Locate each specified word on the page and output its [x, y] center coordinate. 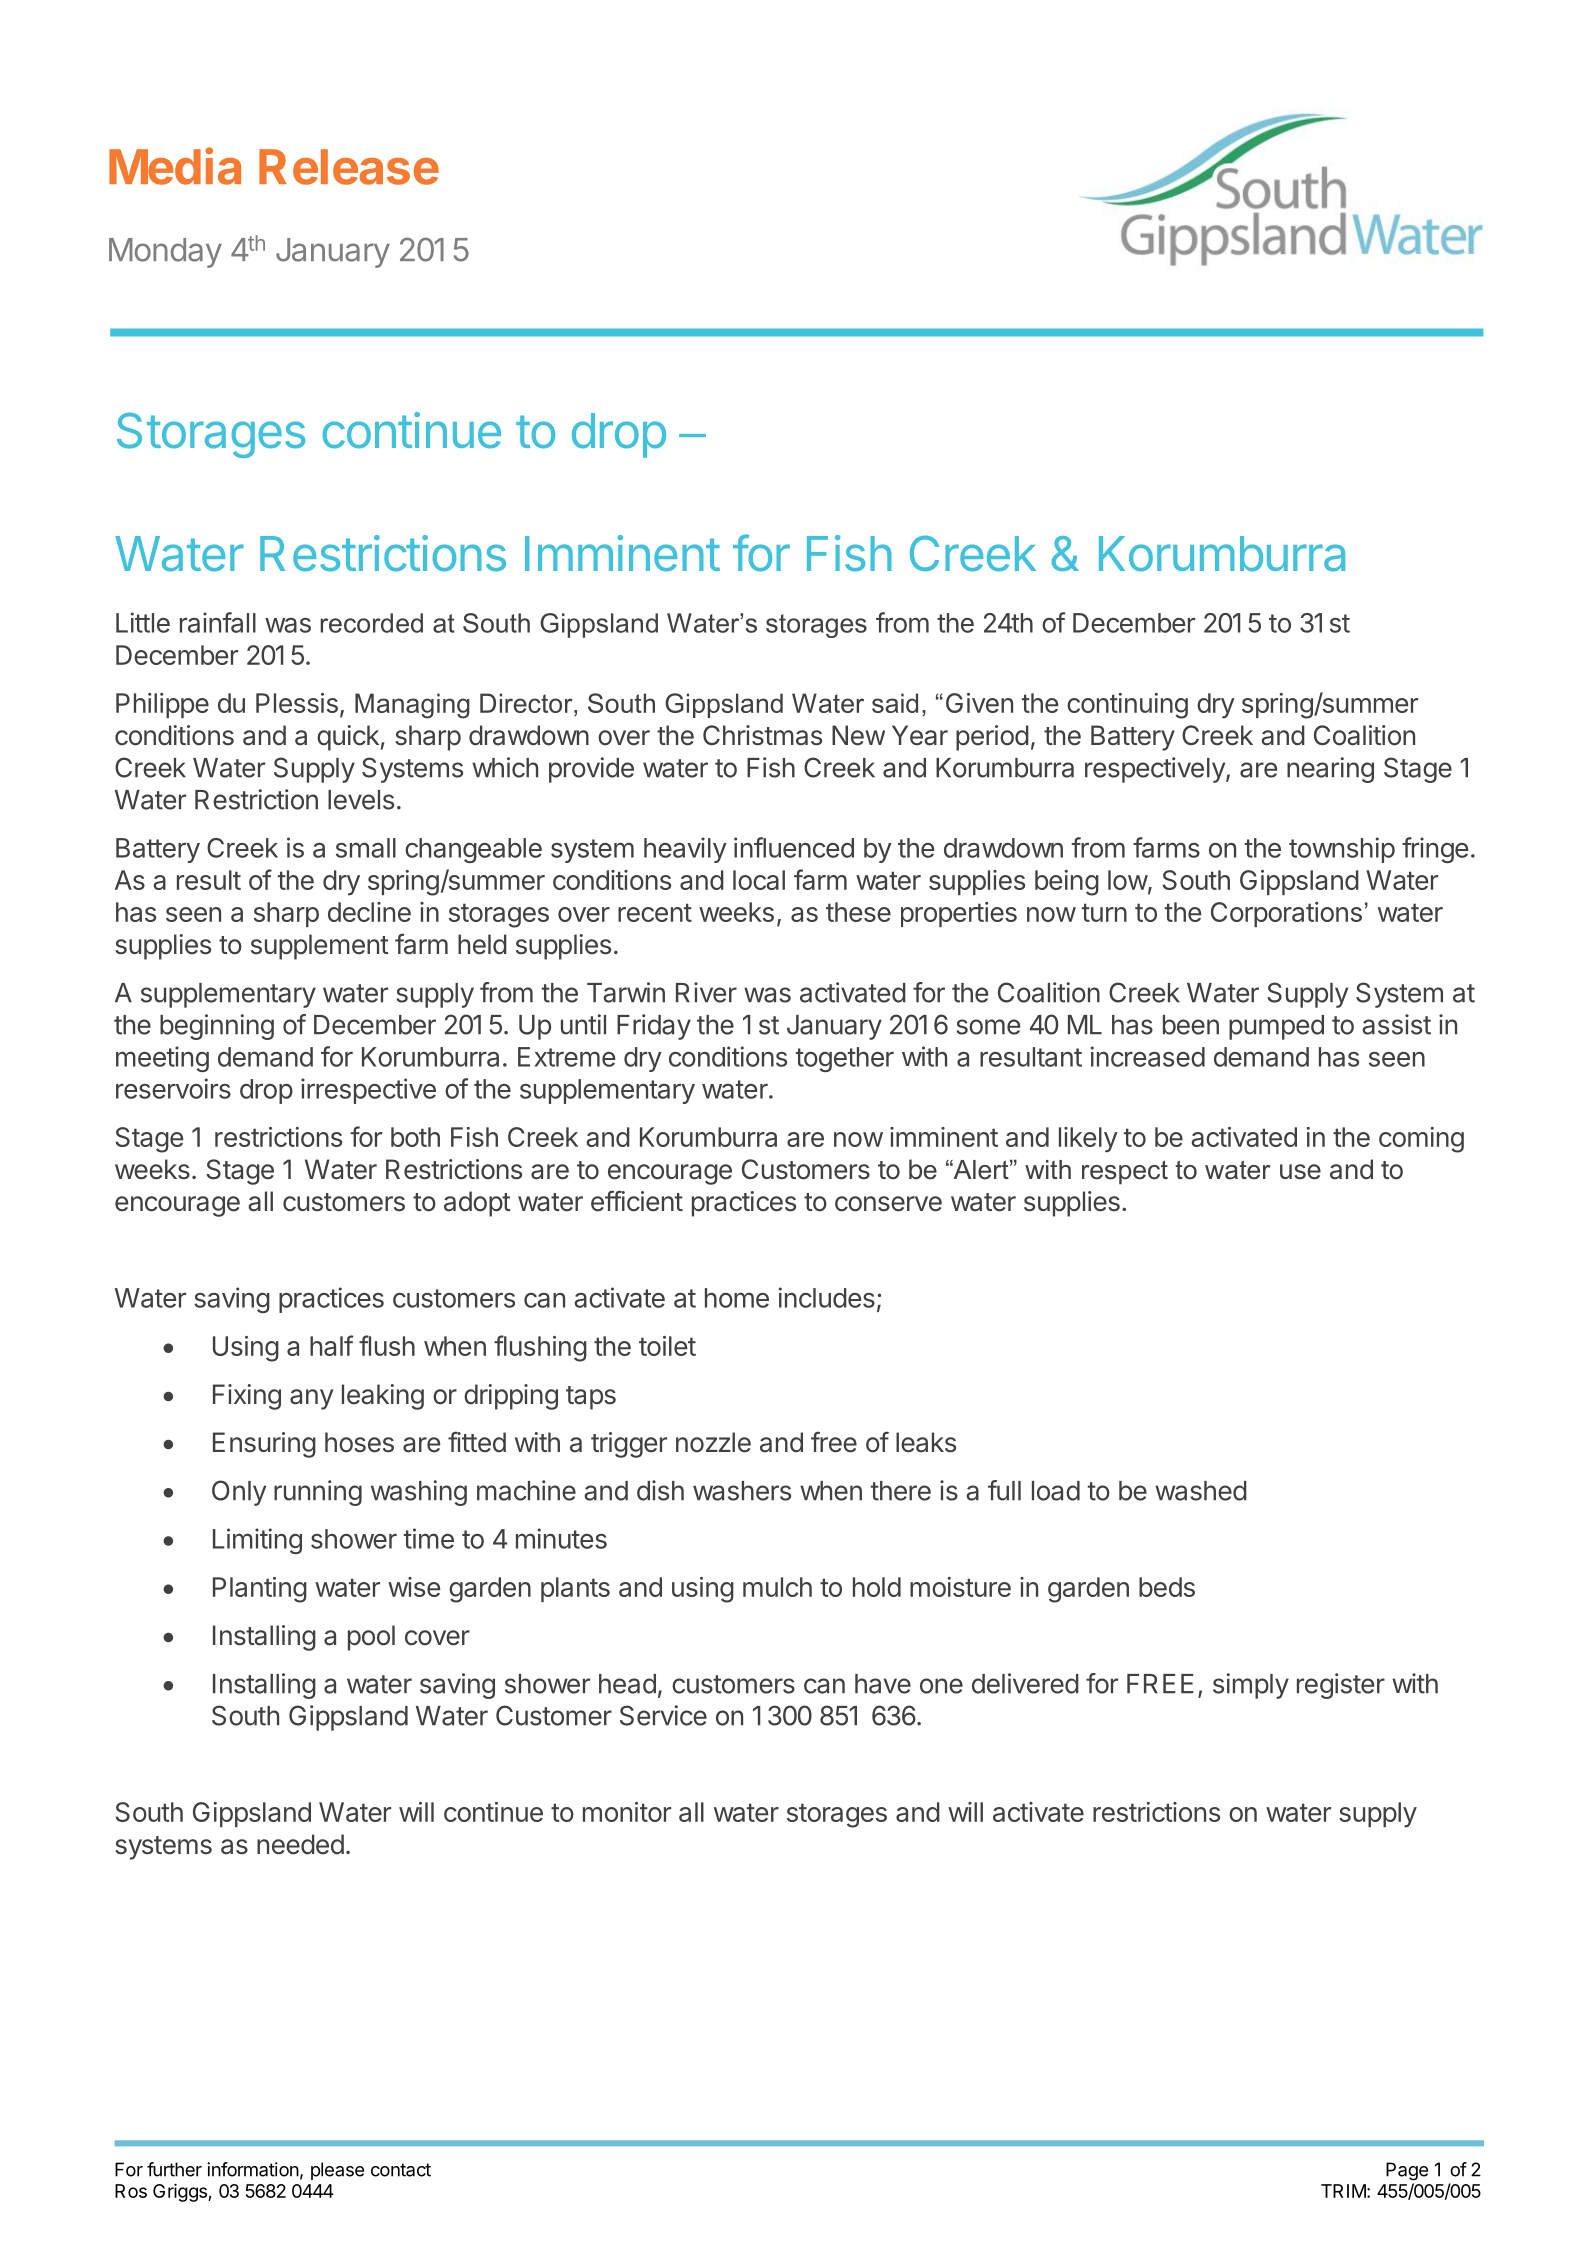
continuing [1127, 706]
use [1300, 1172]
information [253, 2169]
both [415, 1137]
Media [175, 166]
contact [401, 2170]
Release [349, 167]
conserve [888, 1204]
